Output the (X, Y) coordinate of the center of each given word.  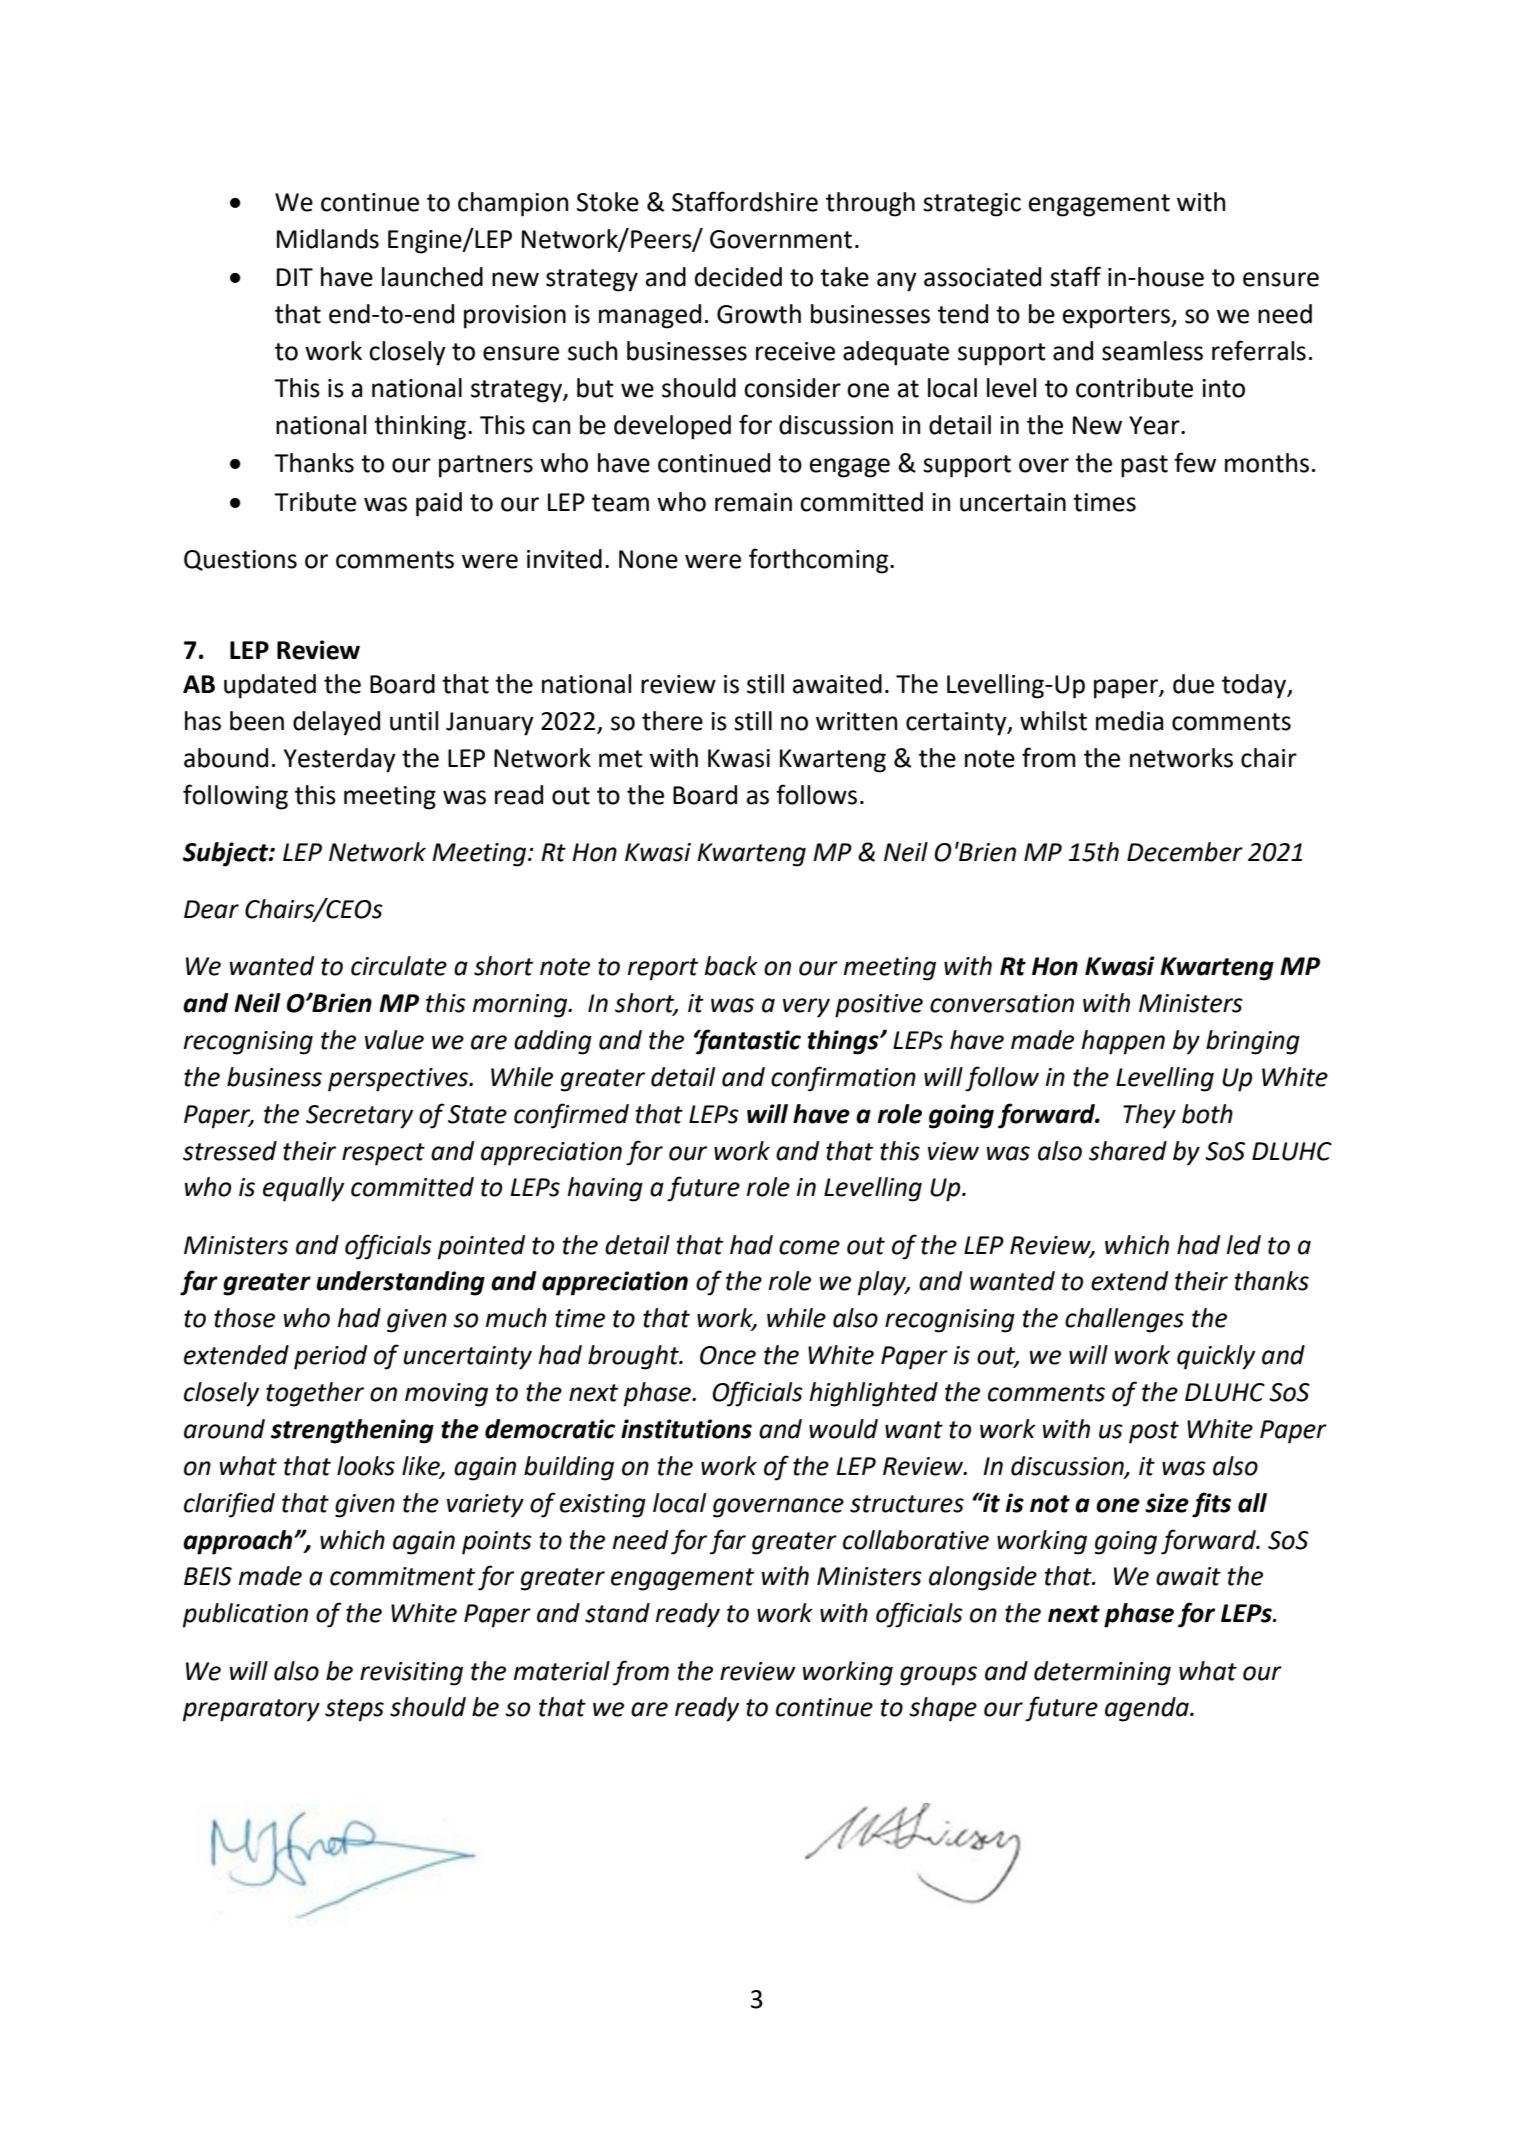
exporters (1117, 317)
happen (1123, 1042)
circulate (399, 966)
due (1193, 684)
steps (354, 1710)
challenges (1124, 1320)
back (731, 966)
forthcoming (820, 561)
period (330, 1357)
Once (728, 1355)
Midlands (328, 239)
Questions (240, 560)
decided (738, 277)
